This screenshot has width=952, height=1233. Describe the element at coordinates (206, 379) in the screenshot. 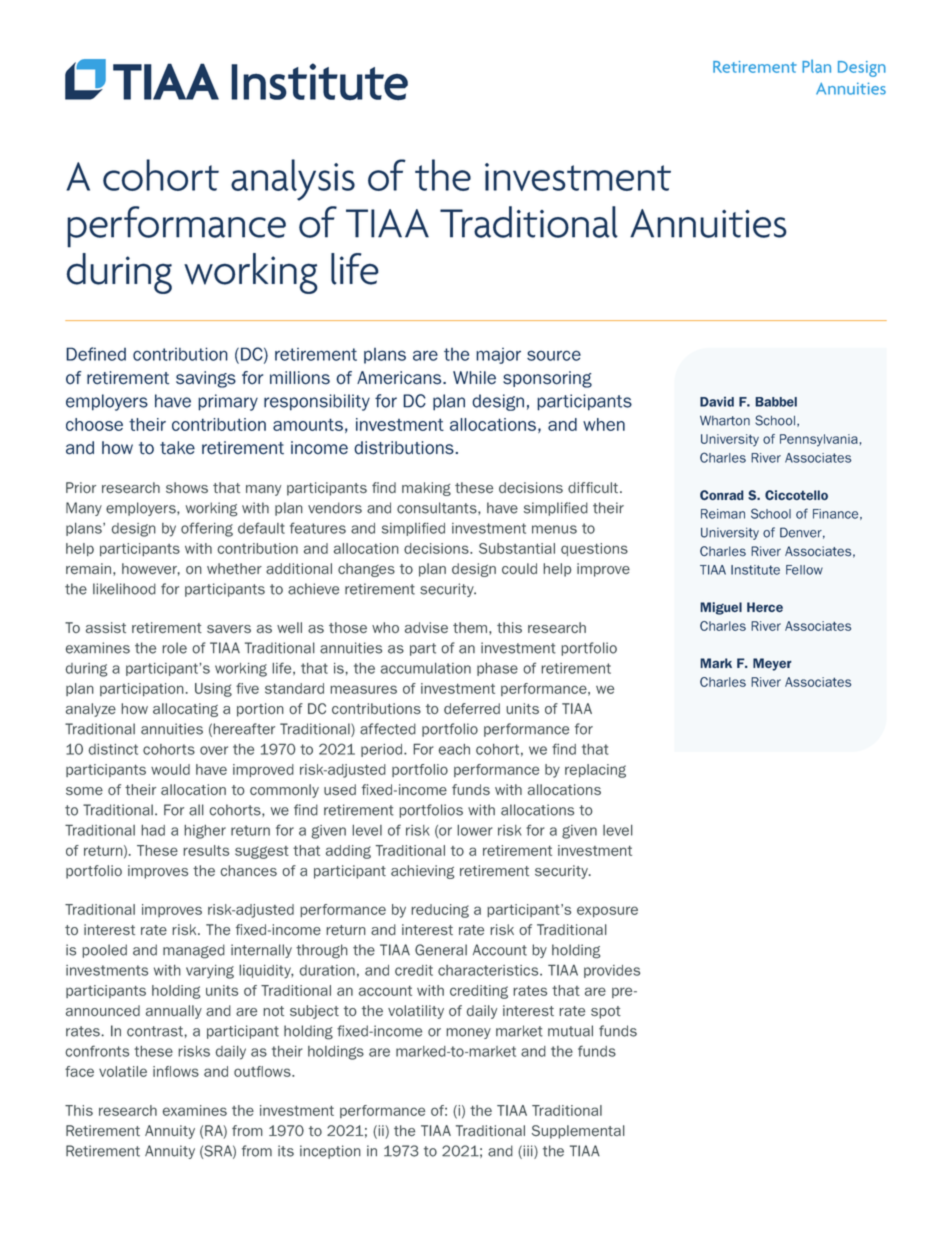

I see `savings` at that location.
